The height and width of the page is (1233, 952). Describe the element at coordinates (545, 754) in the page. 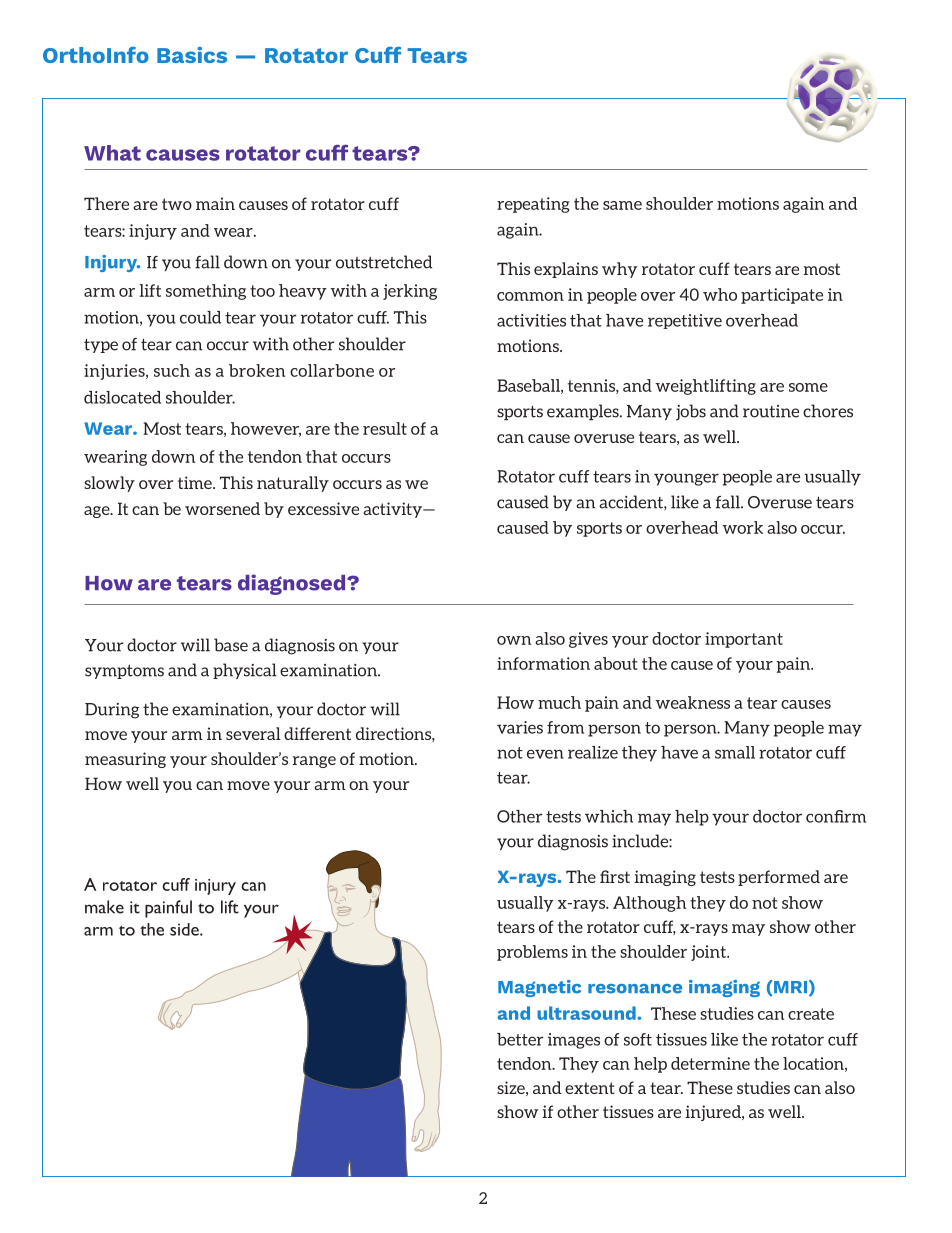

I see `even` at that location.
